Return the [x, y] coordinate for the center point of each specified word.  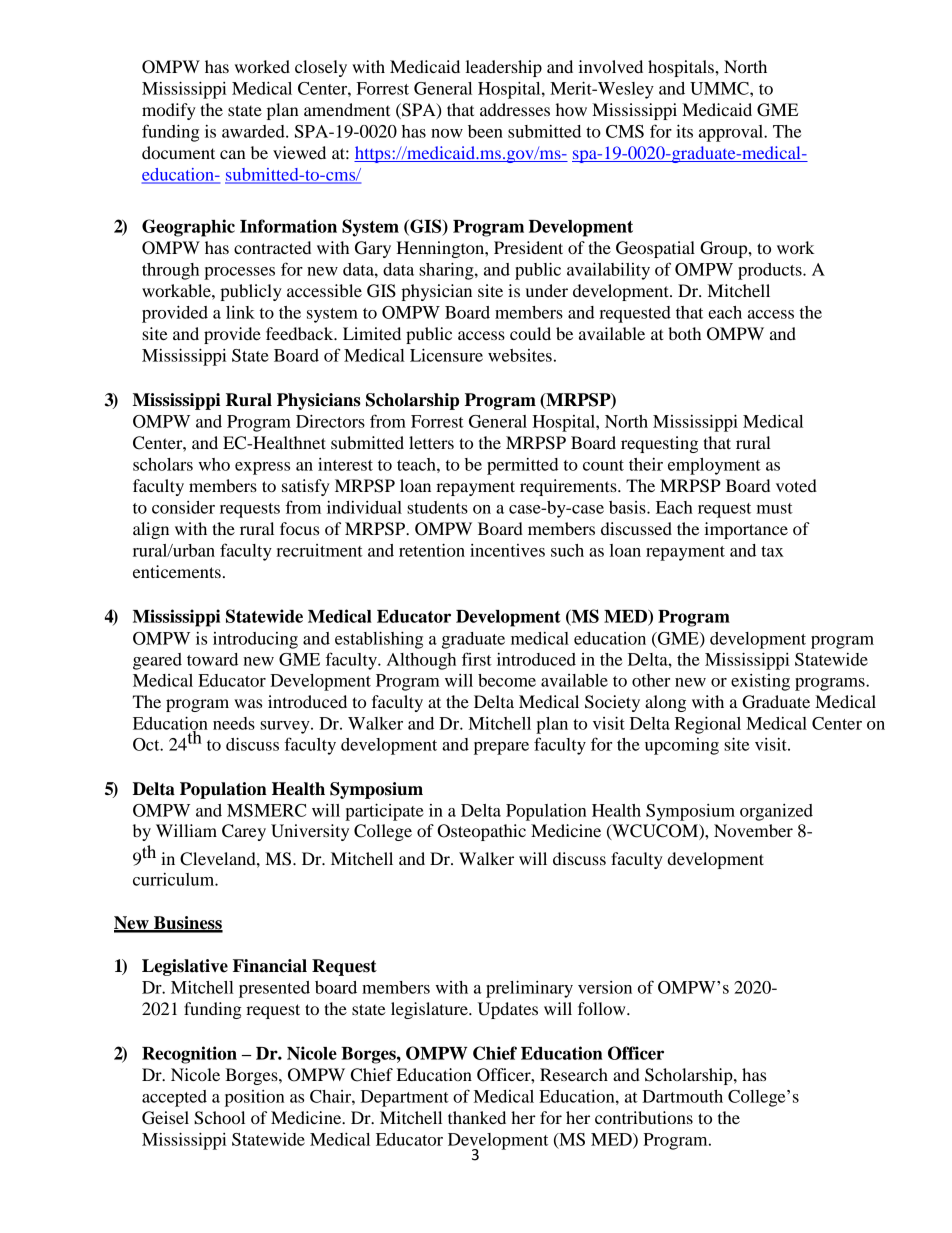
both [684, 333]
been [485, 131]
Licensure [446, 355]
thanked [477, 1117]
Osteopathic [481, 832]
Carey [244, 832]
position [255, 1098]
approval [732, 133]
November [753, 830]
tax [772, 551]
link [240, 312]
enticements [177, 571]
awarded [254, 131]
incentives [507, 550]
